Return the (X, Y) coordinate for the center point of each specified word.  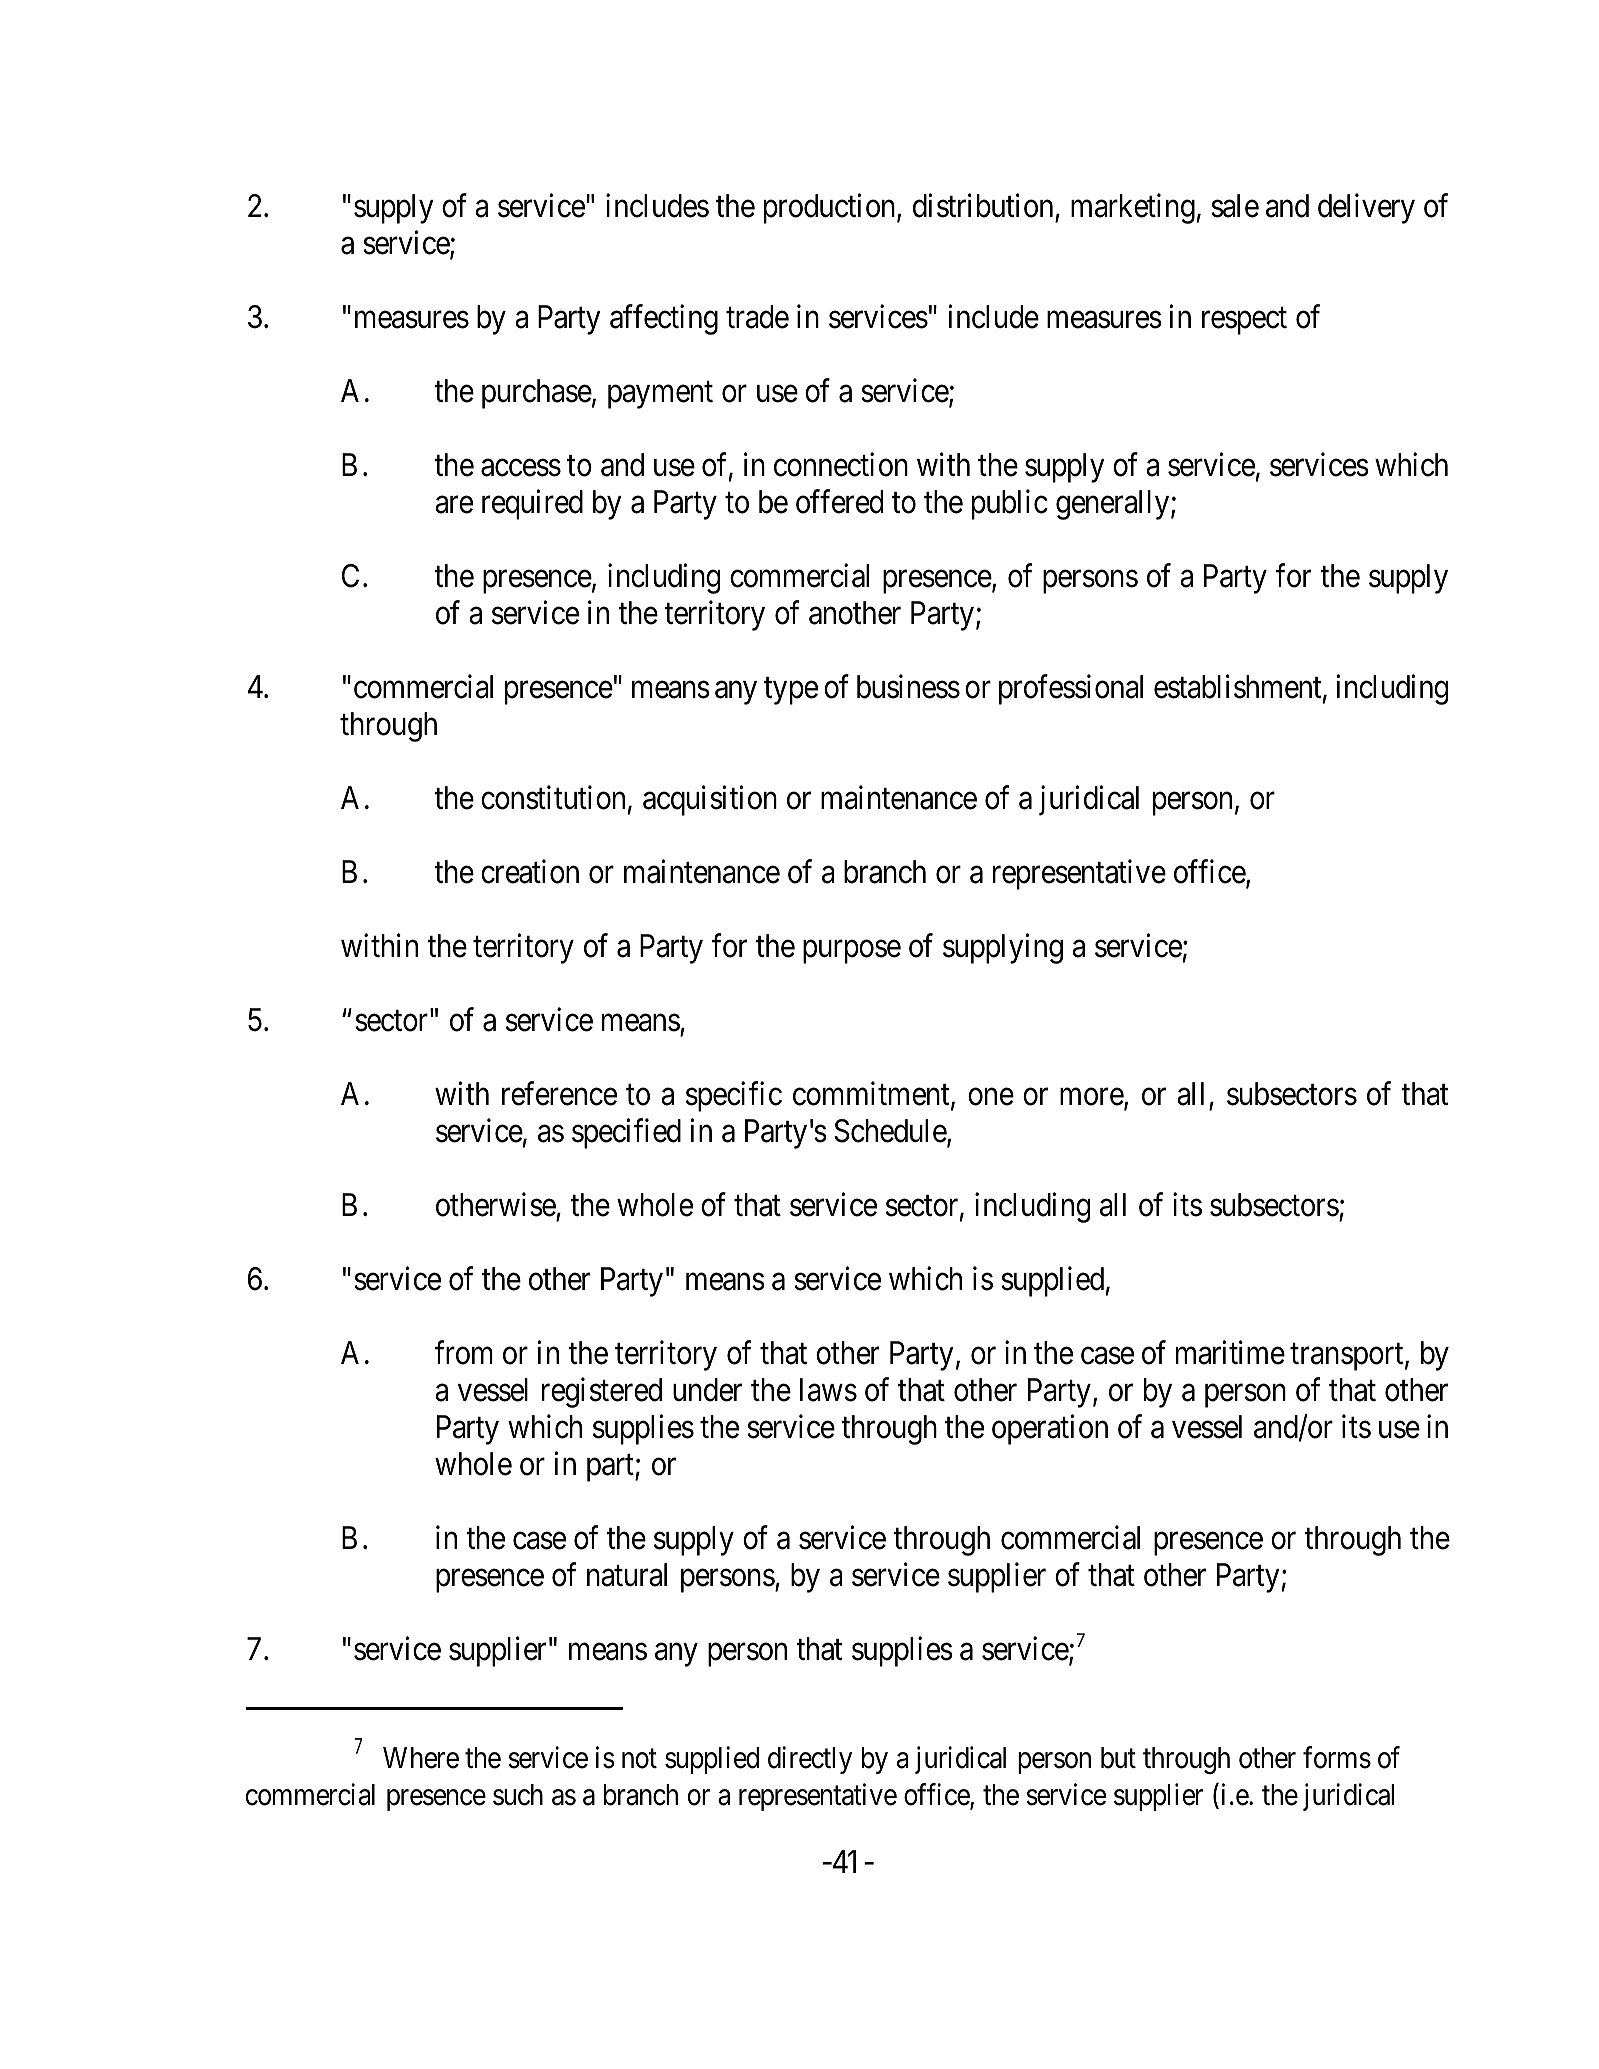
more (1092, 1098)
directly (810, 1760)
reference (559, 1093)
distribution (983, 206)
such (518, 1795)
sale (1235, 206)
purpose (852, 952)
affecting (664, 320)
